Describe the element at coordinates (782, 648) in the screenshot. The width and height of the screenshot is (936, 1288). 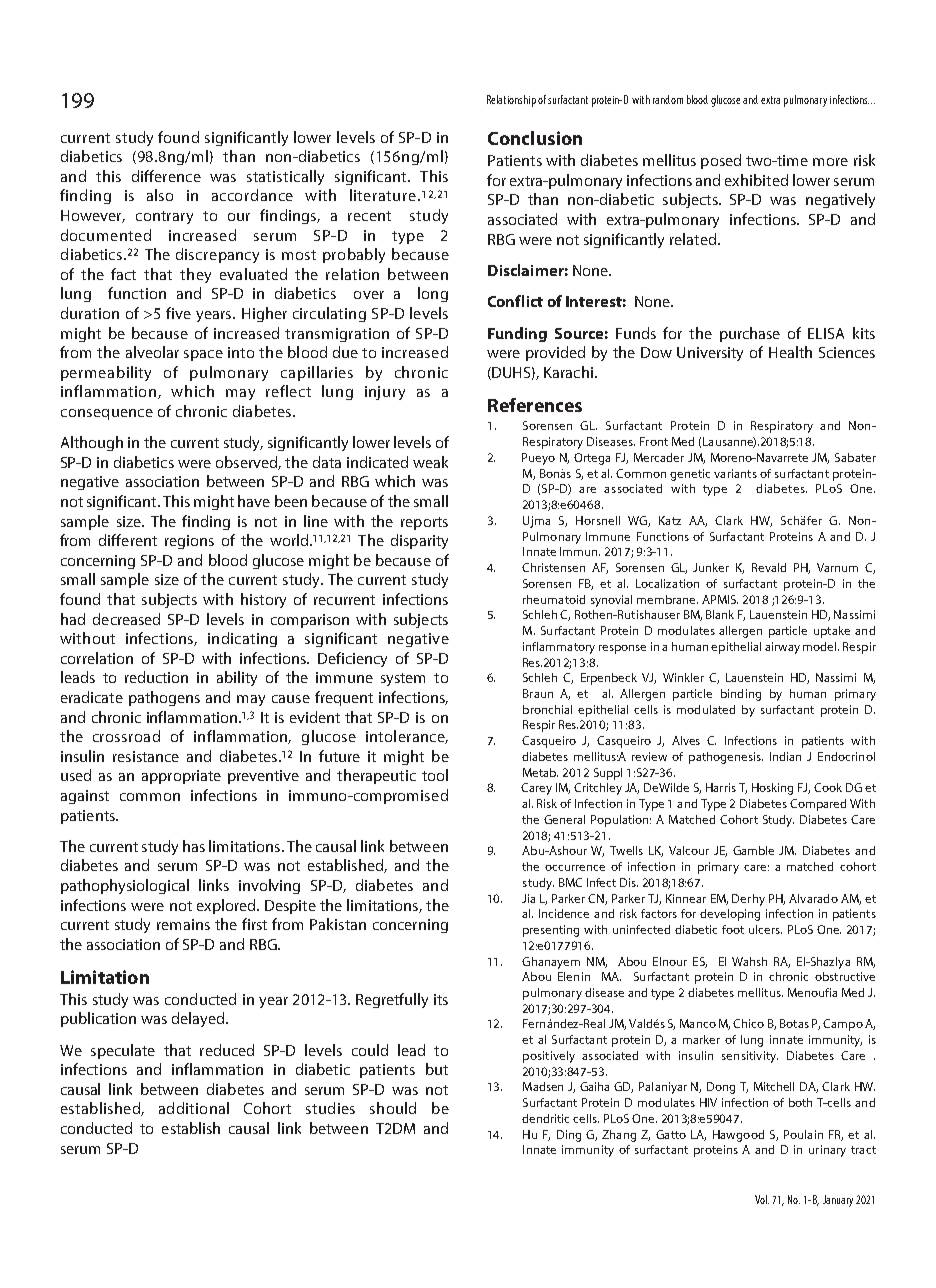
I see `airway` at that location.
